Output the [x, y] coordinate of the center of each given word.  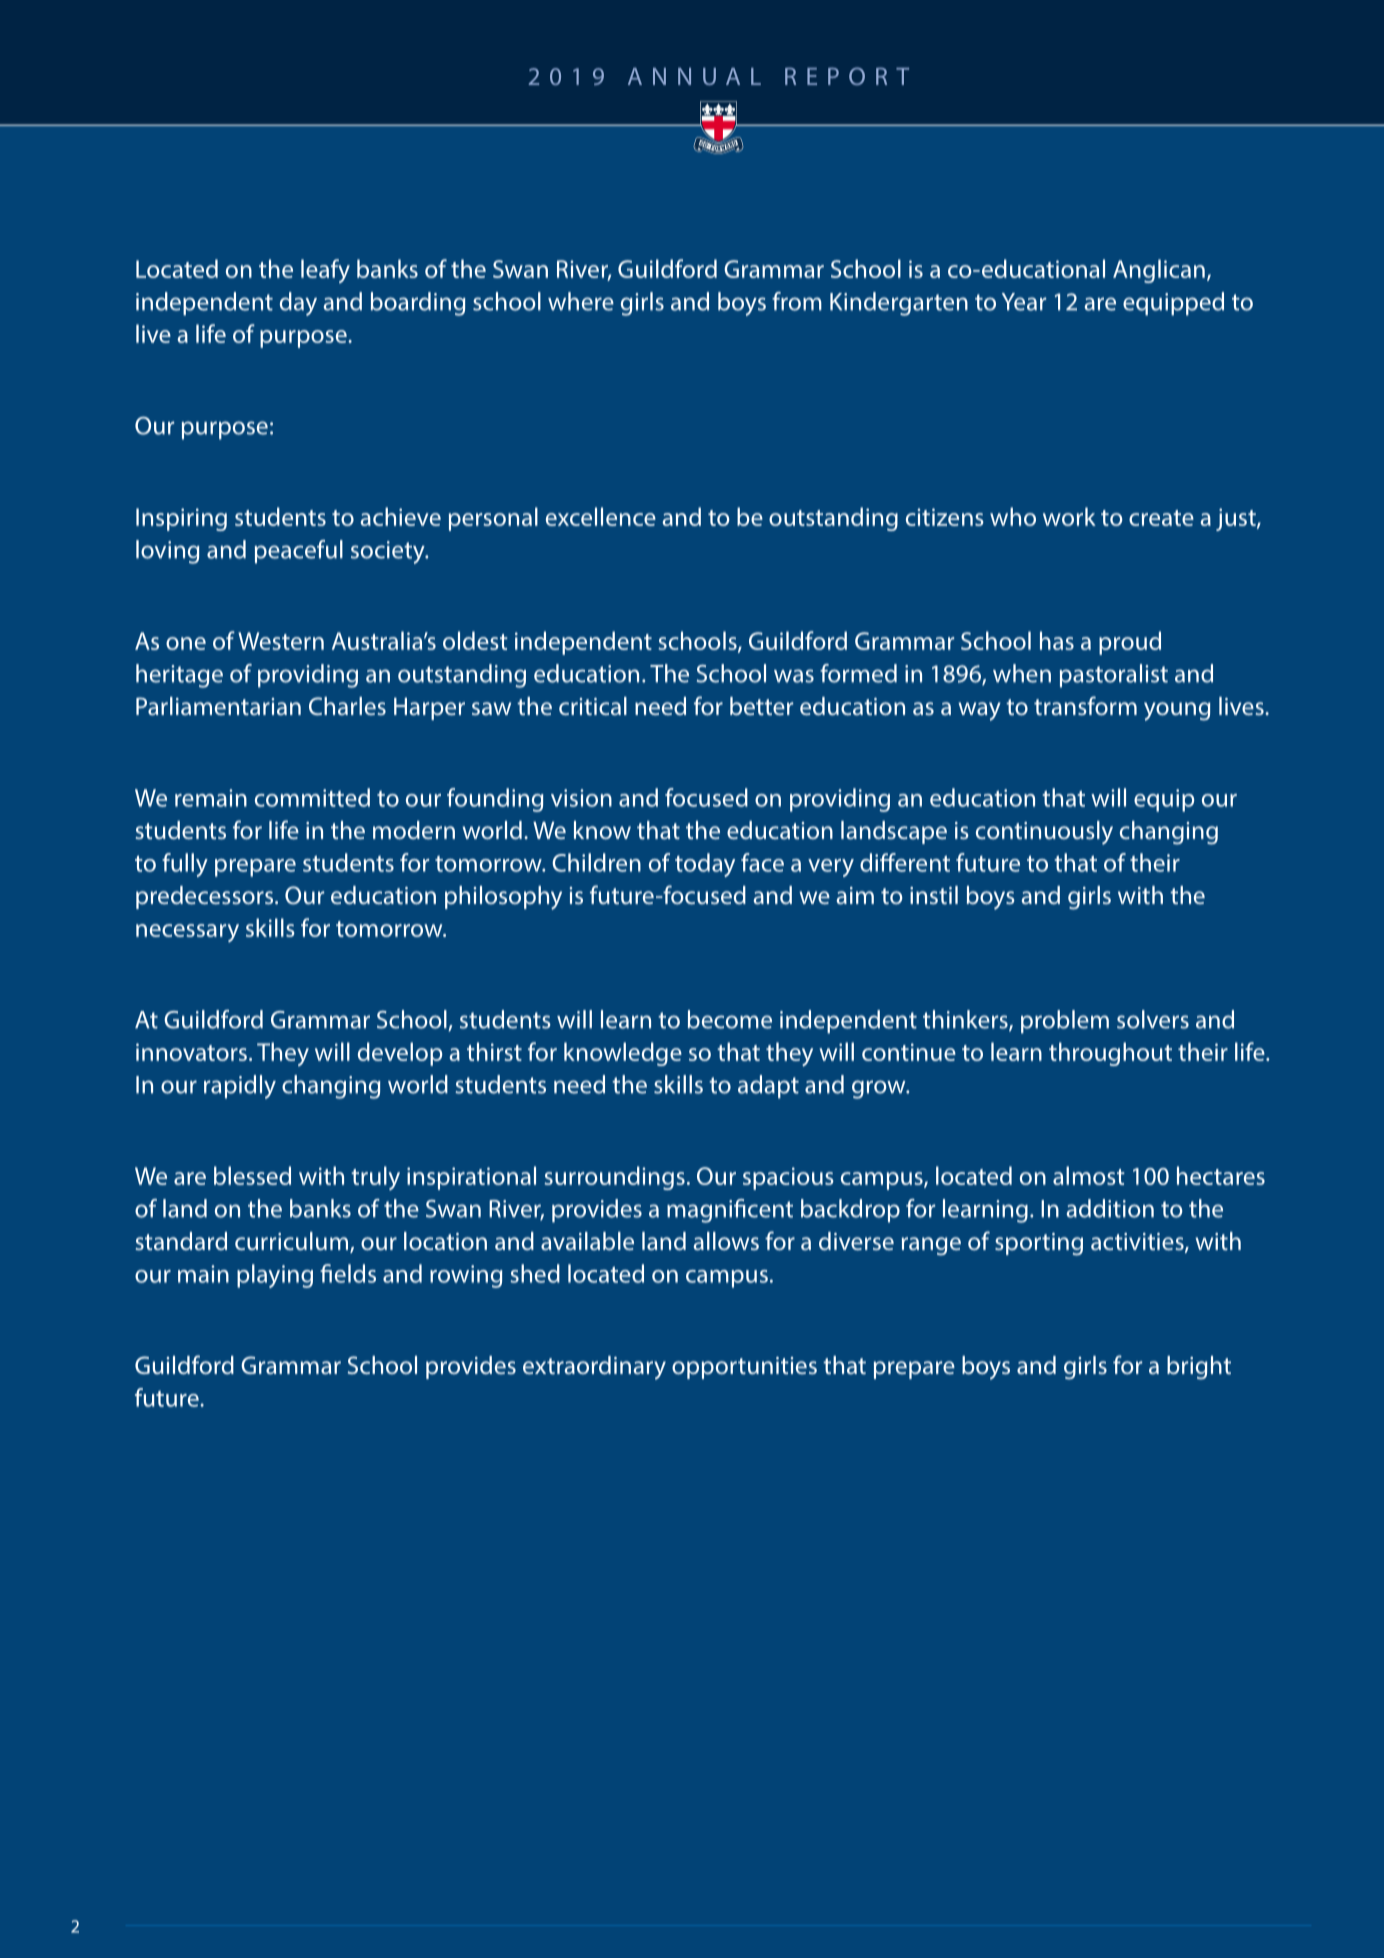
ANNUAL [694, 76]
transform [1085, 705]
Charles [347, 706]
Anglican [1159, 271]
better [761, 706]
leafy [325, 271]
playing [275, 1276]
